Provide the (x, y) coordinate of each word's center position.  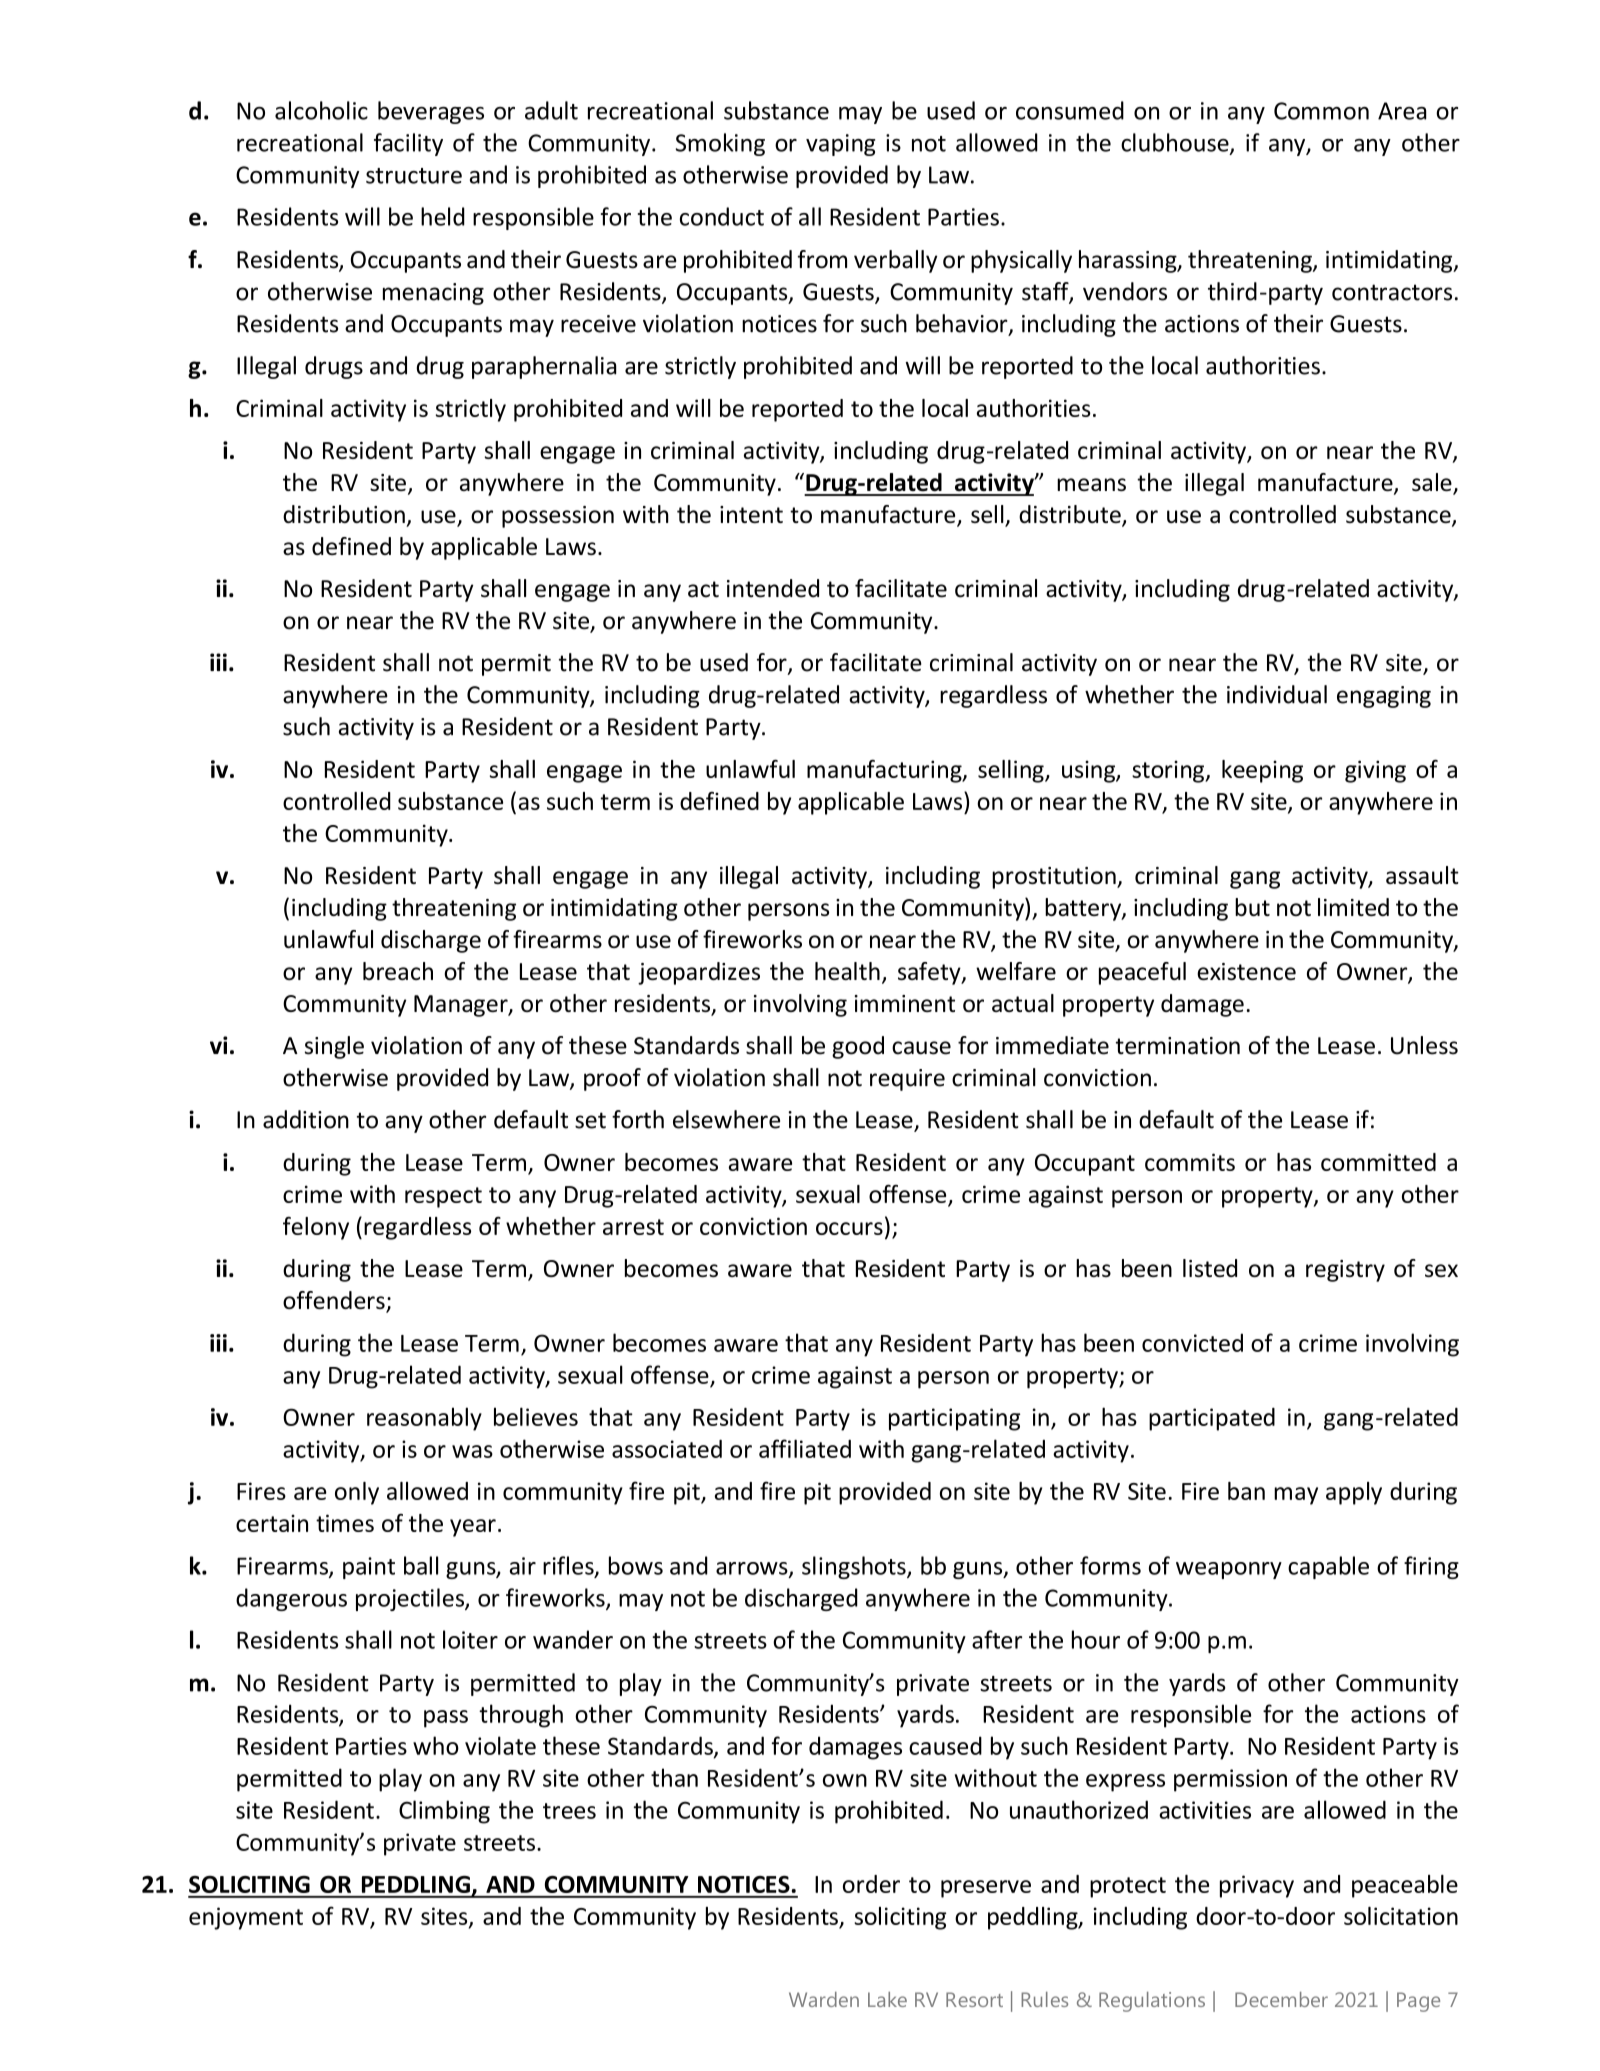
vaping (840, 145)
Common (1321, 111)
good (858, 1047)
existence (1246, 971)
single (334, 1047)
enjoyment (246, 1918)
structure (414, 176)
